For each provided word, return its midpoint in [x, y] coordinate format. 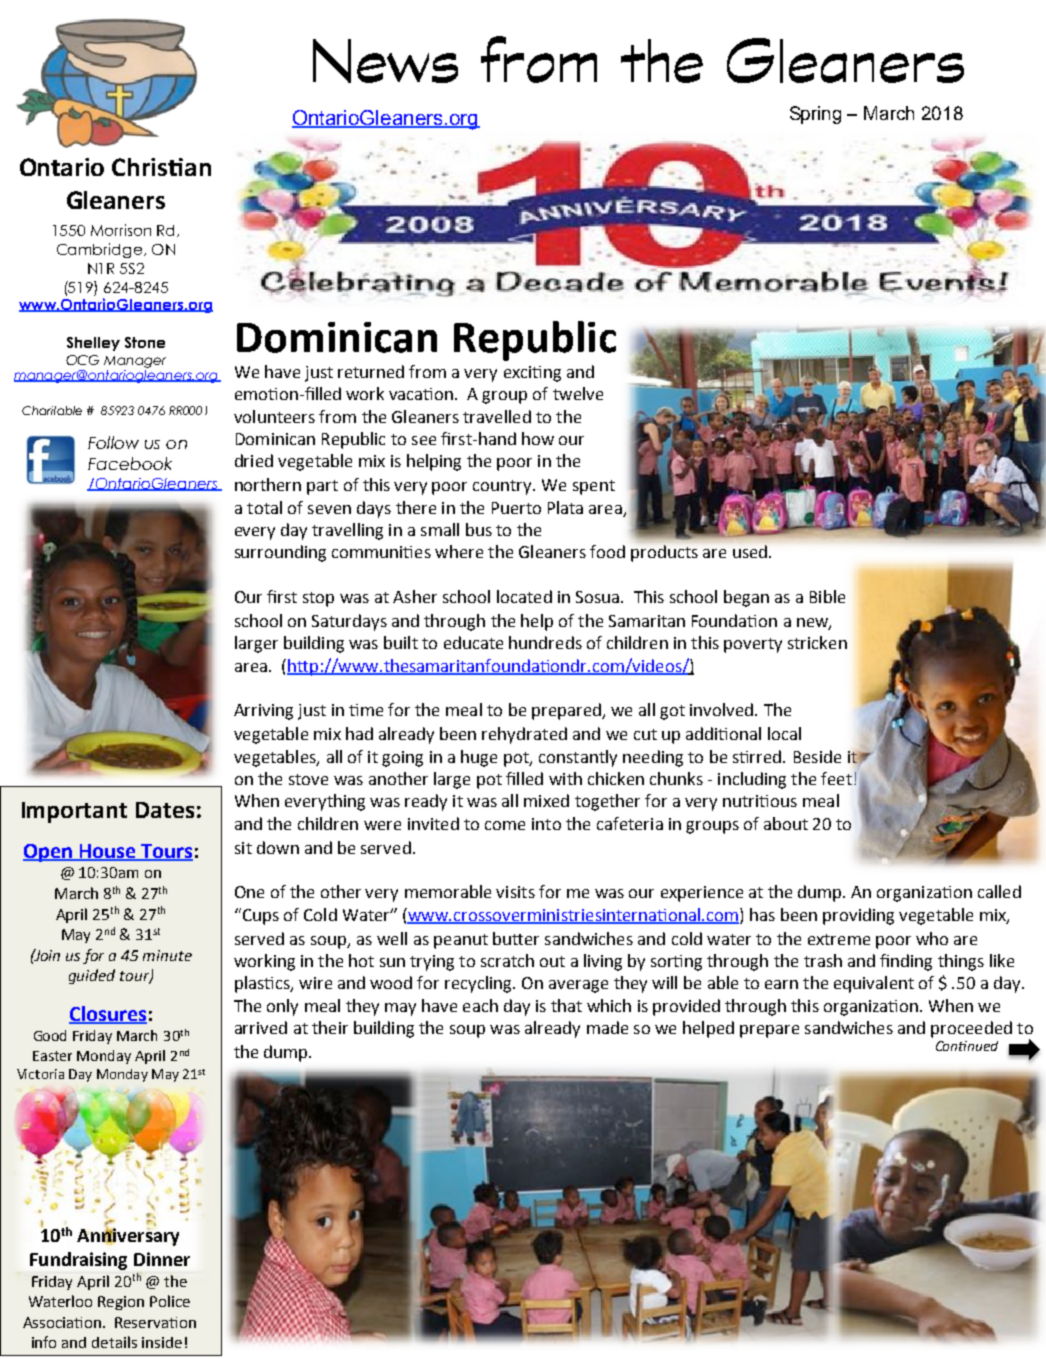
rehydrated [524, 735]
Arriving [263, 712]
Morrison [121, 230]
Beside [817, 756]
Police [170, 1301]
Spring [815, 115]
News [385, 61]
